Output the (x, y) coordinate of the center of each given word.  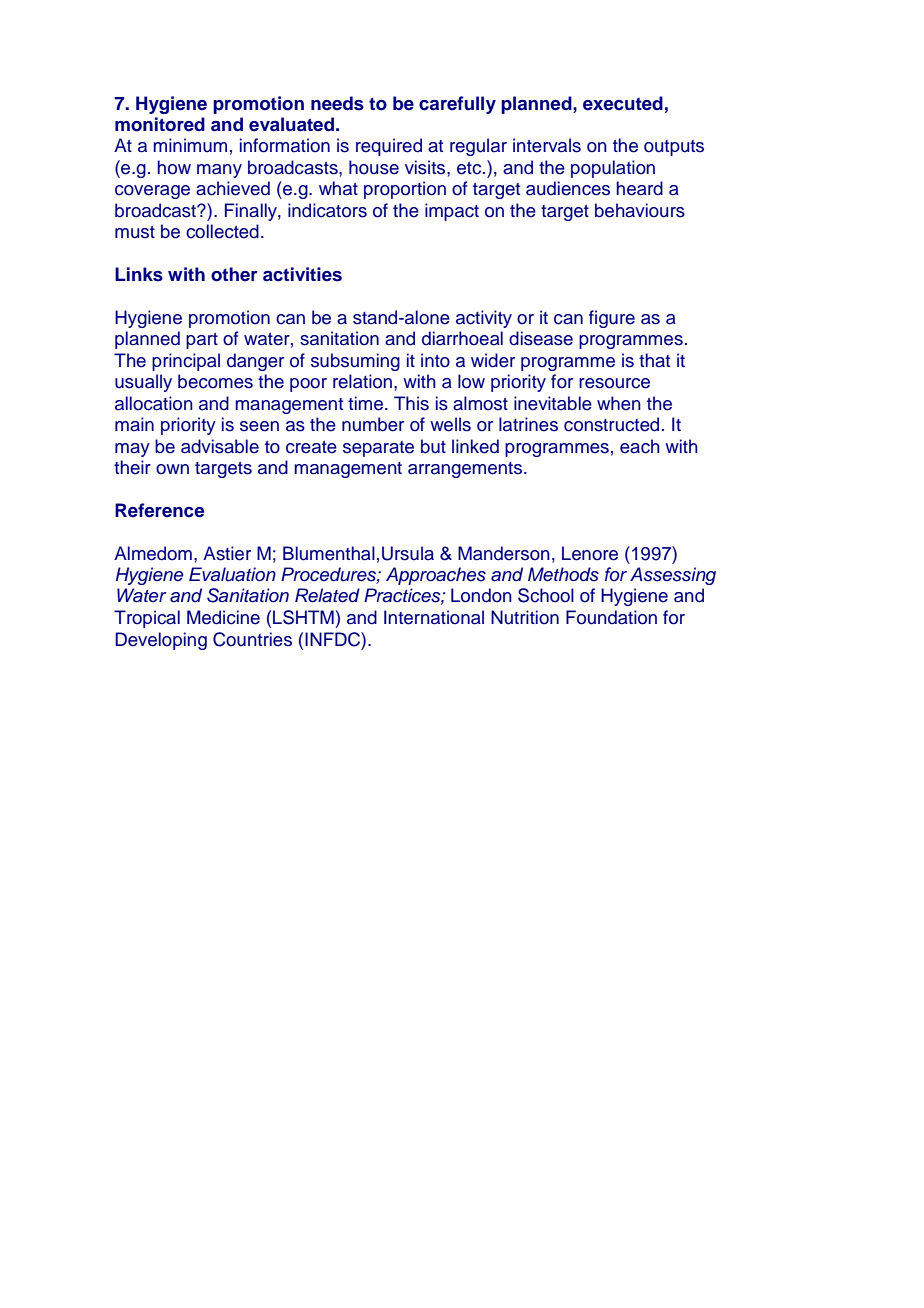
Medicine (223, 617)
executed (623, 103)
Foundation (611, 617)
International (434, 617)
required (389, 147)
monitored (160, 124)
